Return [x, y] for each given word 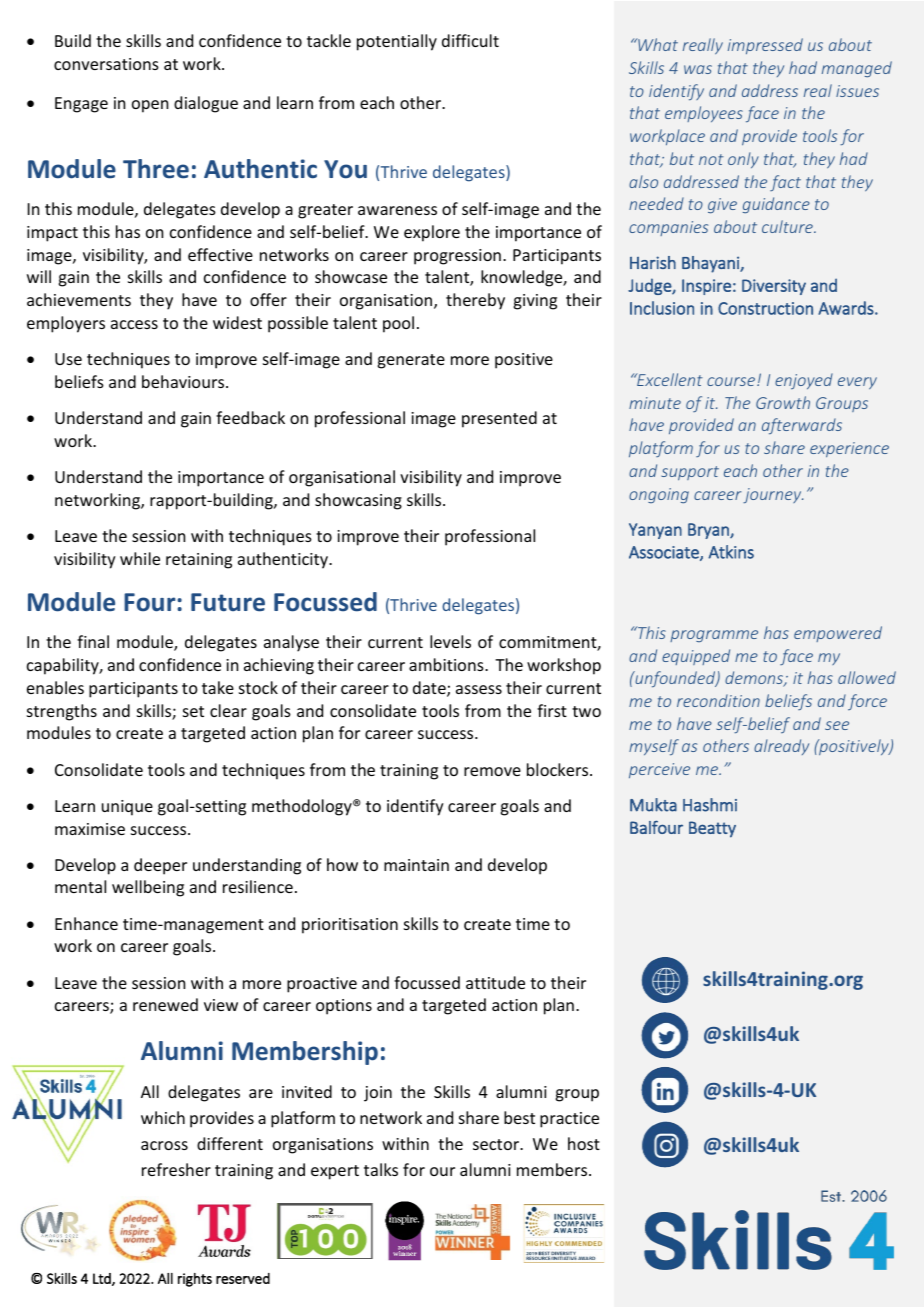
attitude [495, 982]
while [140, 558]
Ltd [103, 1279]
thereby [475, 301]
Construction [765, 308]
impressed [765, 46]
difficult [470, 40]
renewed [165, 1004]
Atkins [731, 552]
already [781, 747]
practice [569, 1120]
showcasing [358, 501]
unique [127, 808]
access [134, 324]
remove [492, 771]
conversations [106, 64]
